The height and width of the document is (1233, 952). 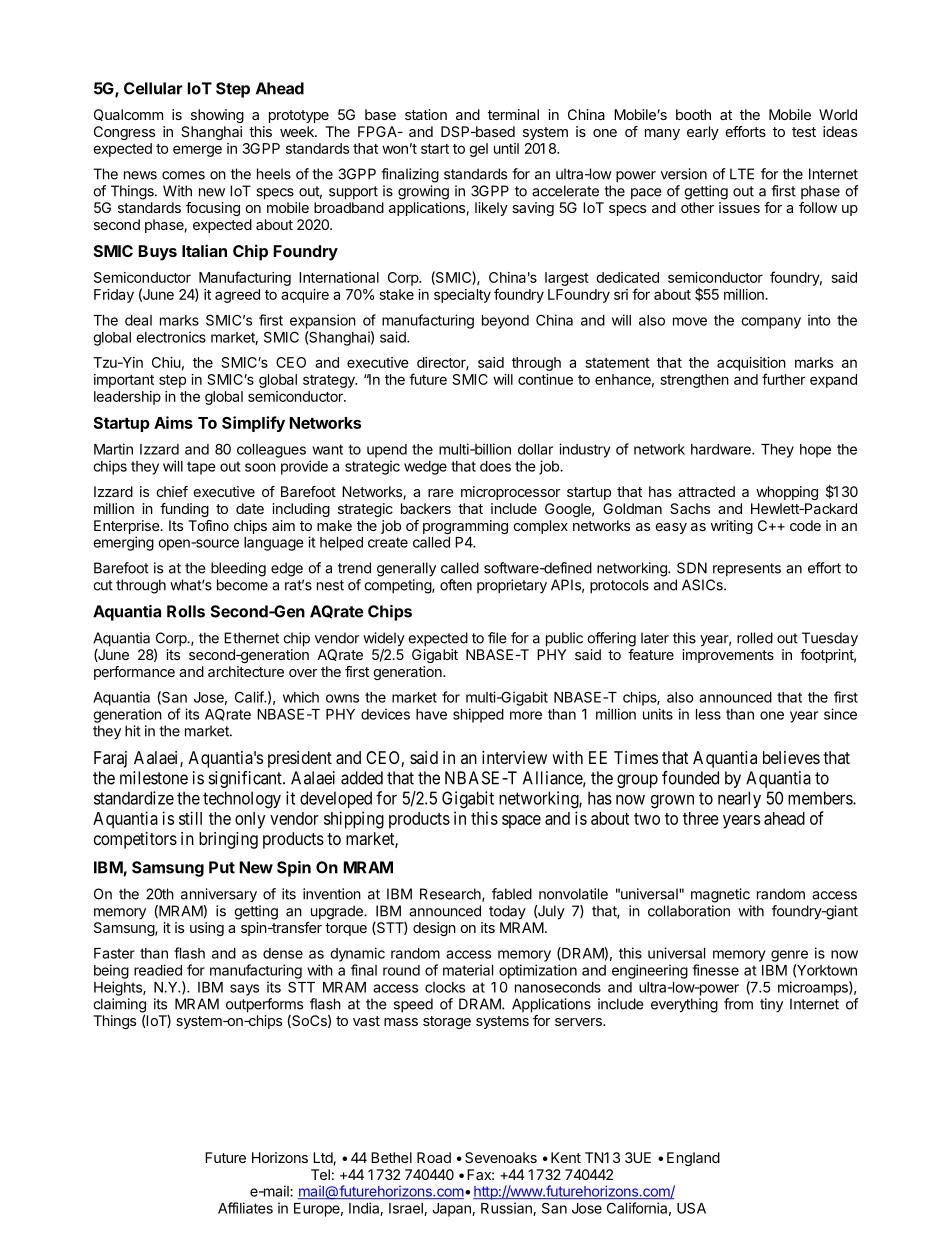 I want to click on Rolls, so click(x=186, y=611).
